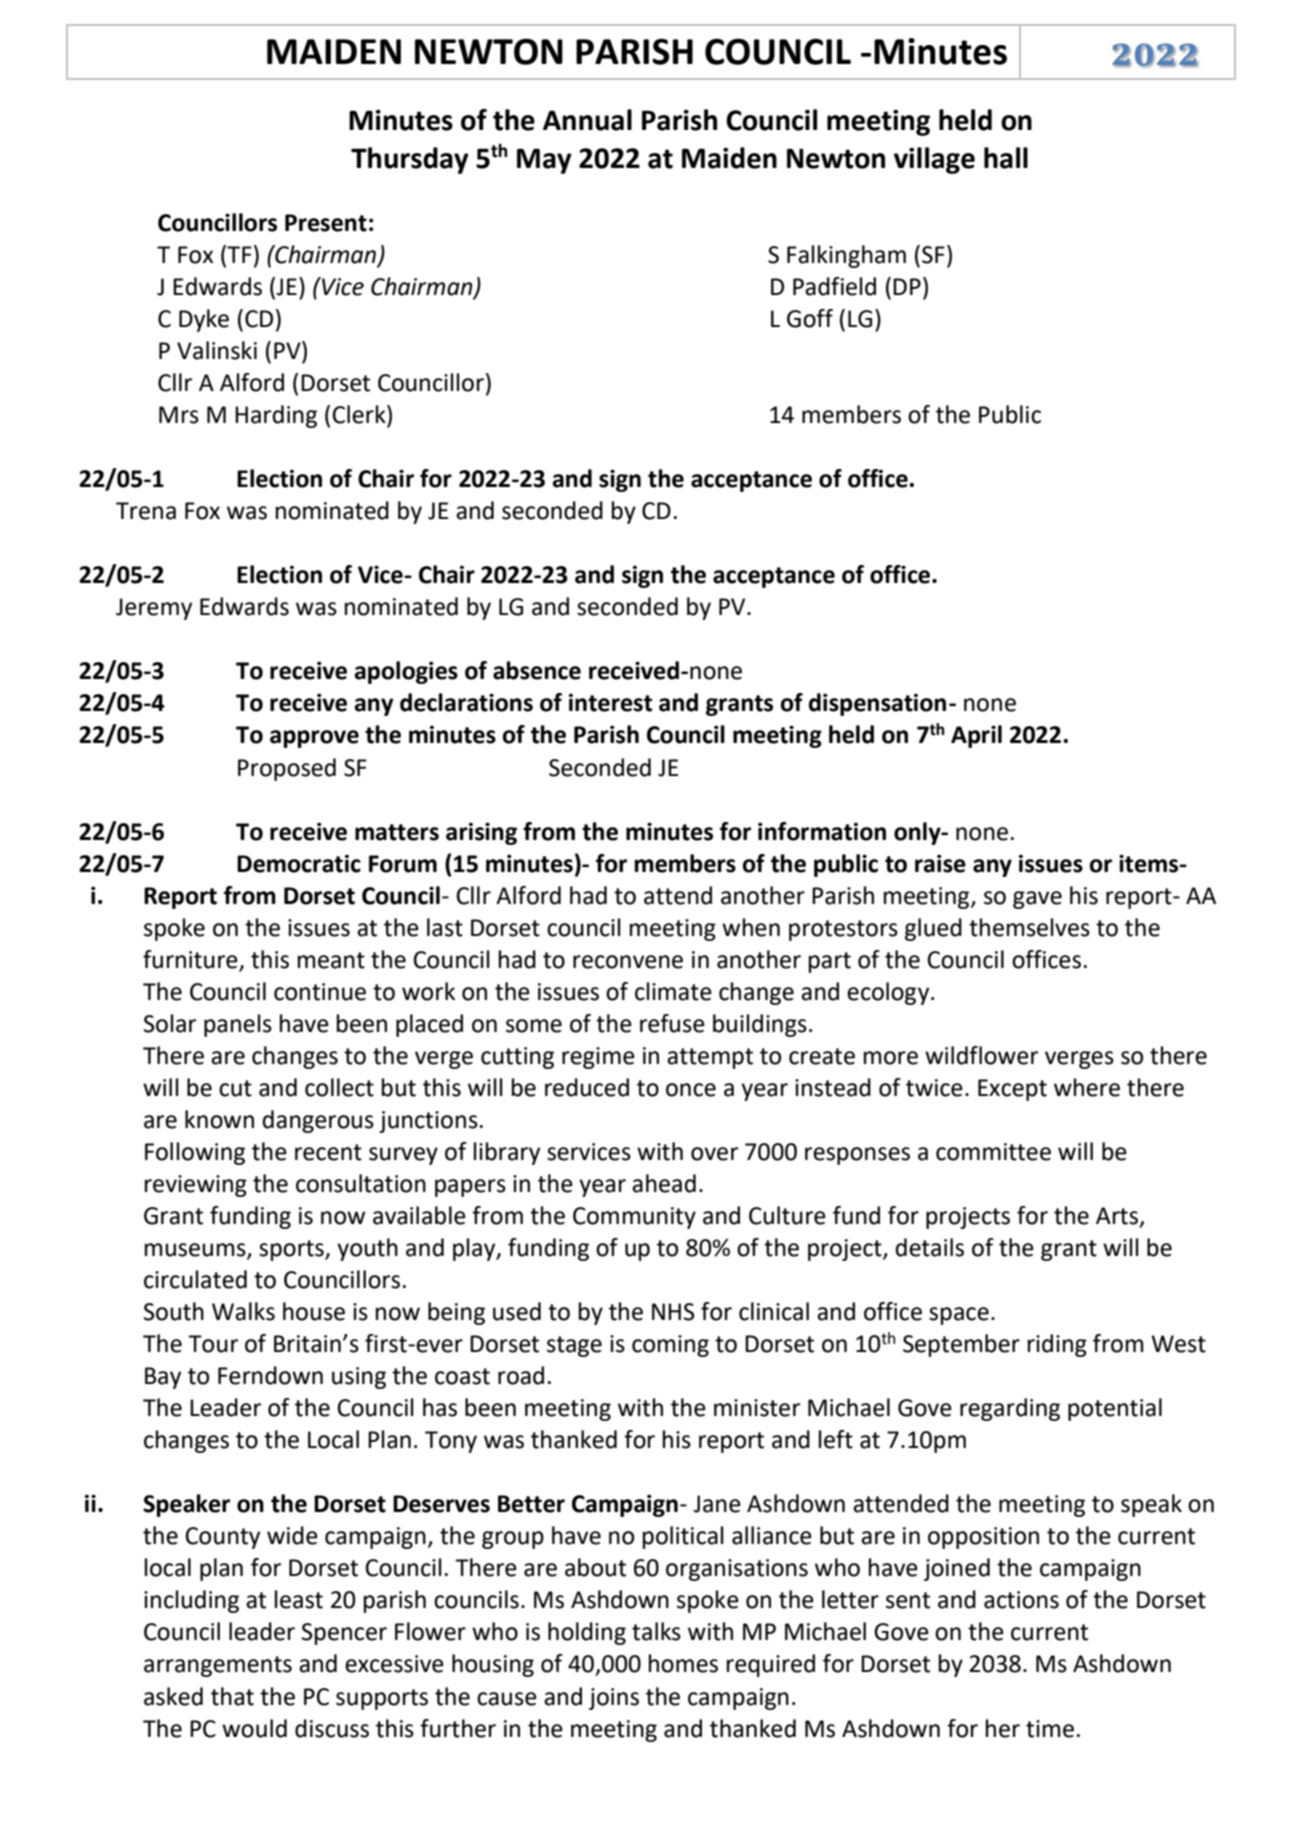 This screenshot has width=1302, height=1841. I want to click on committee, so click(993, 1152).
